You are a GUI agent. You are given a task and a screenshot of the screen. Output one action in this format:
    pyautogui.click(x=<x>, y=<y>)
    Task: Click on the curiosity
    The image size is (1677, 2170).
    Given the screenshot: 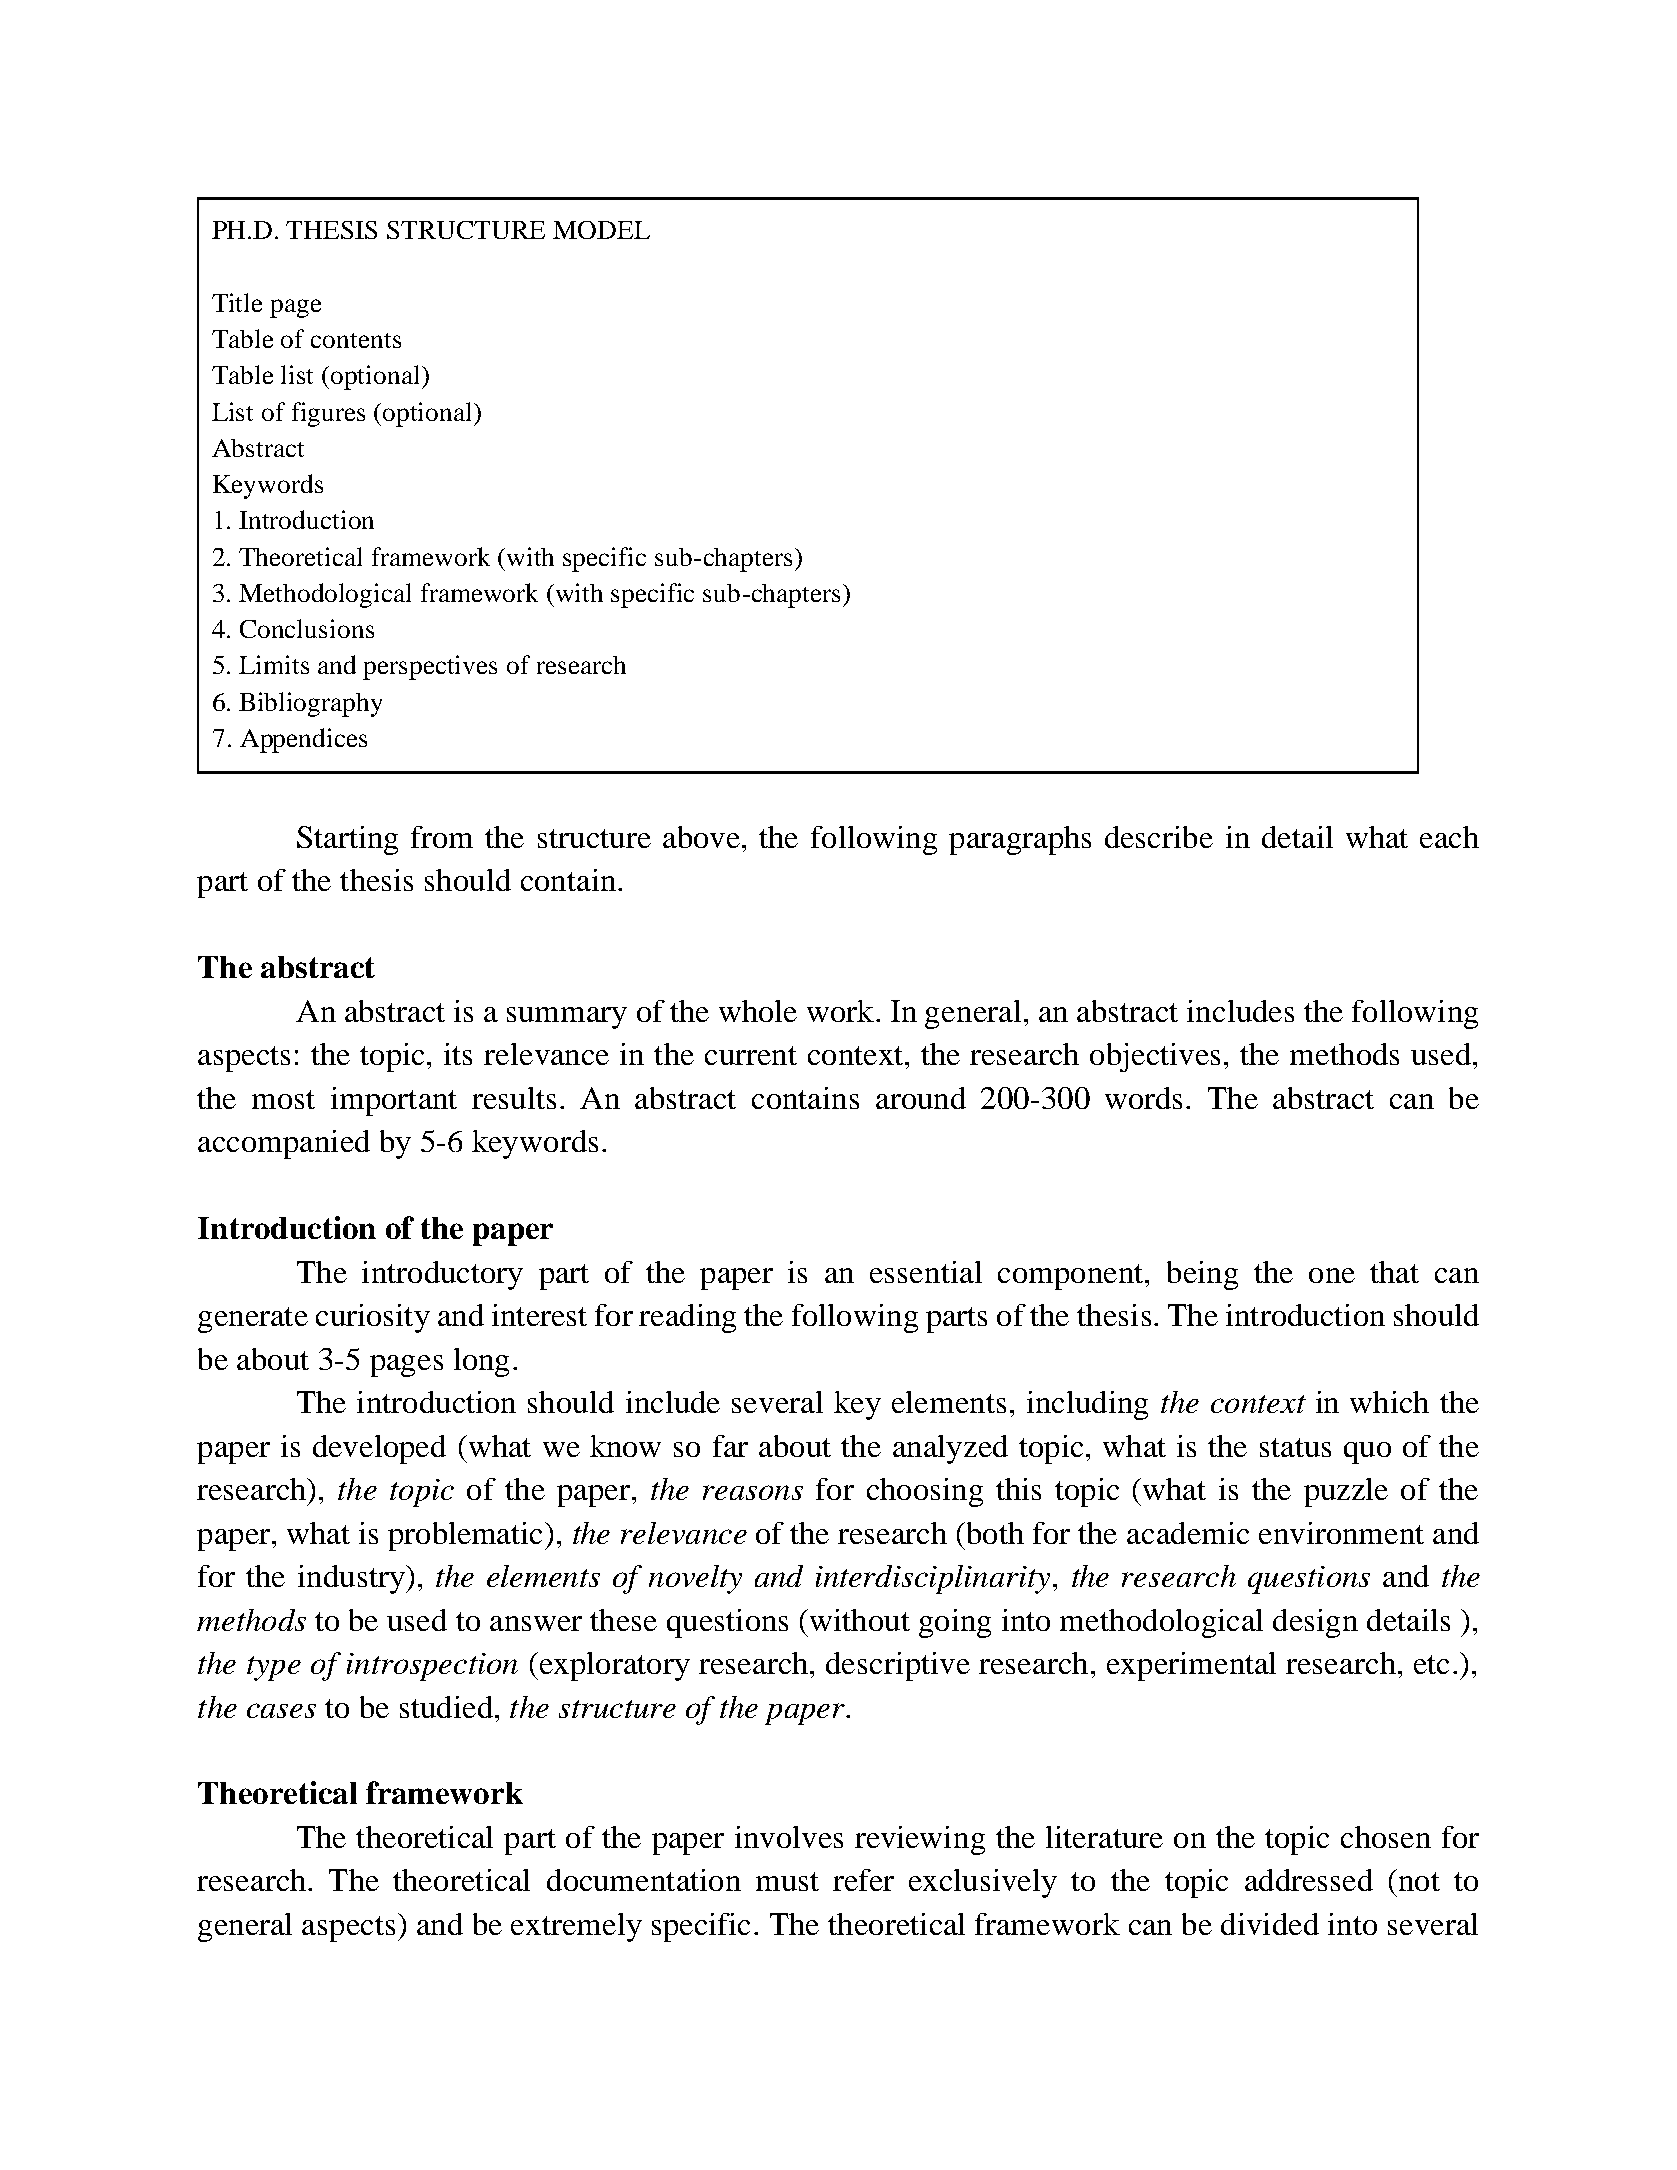 What is the action you would take?
    pyautogui.click(x=373, y=1318)
